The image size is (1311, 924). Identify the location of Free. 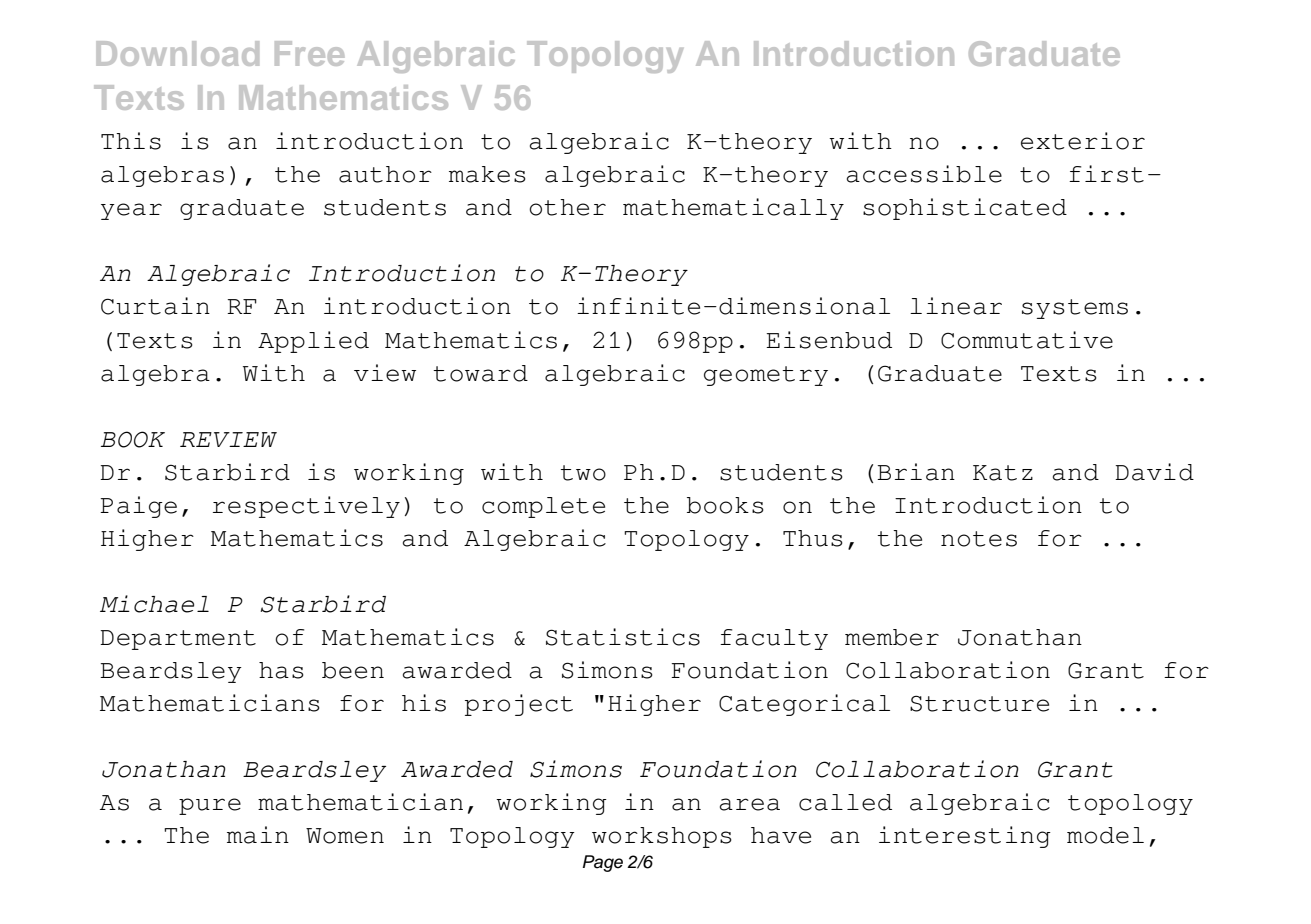
(309, 53).
